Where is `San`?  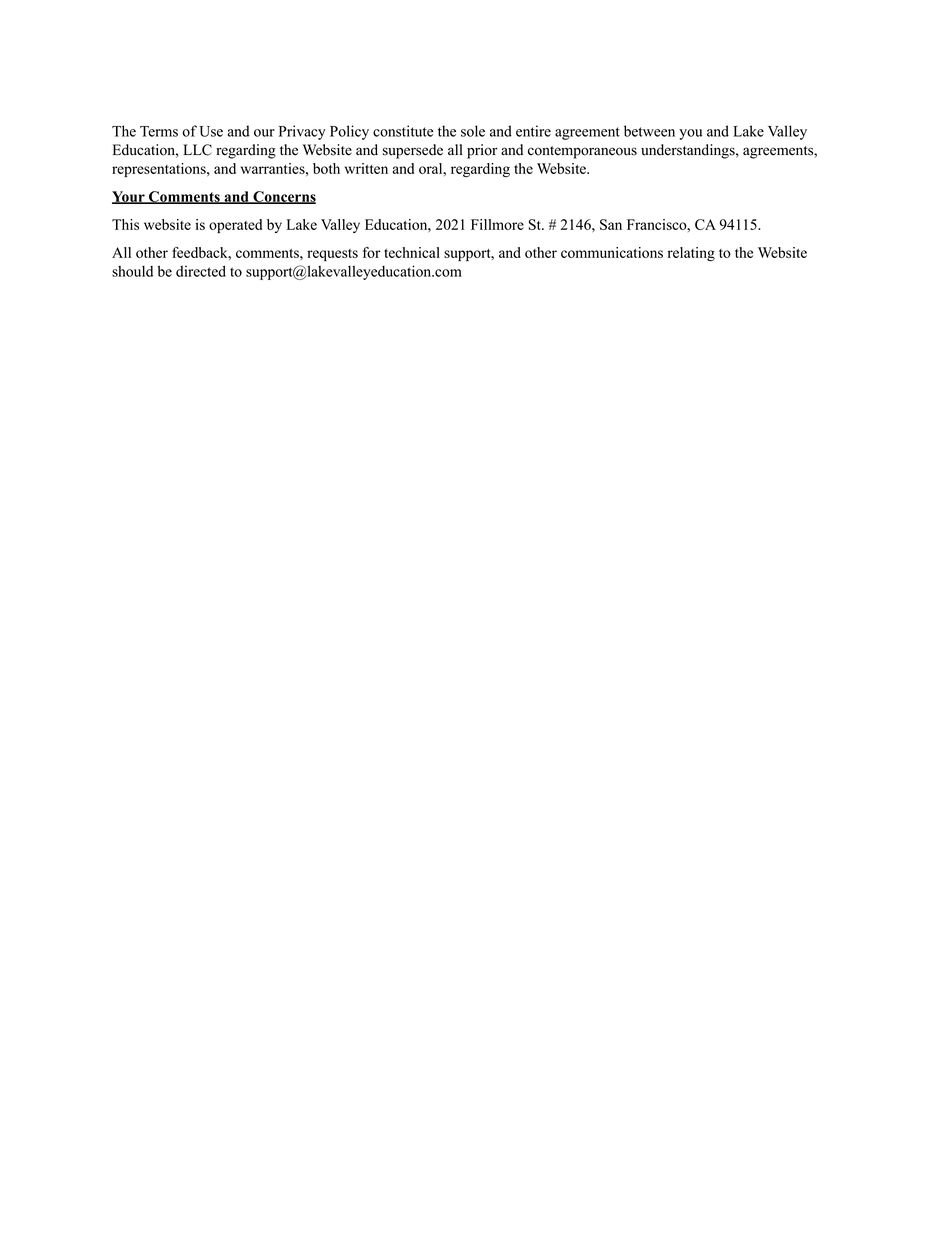
San is located at coordinates (611, 224).
